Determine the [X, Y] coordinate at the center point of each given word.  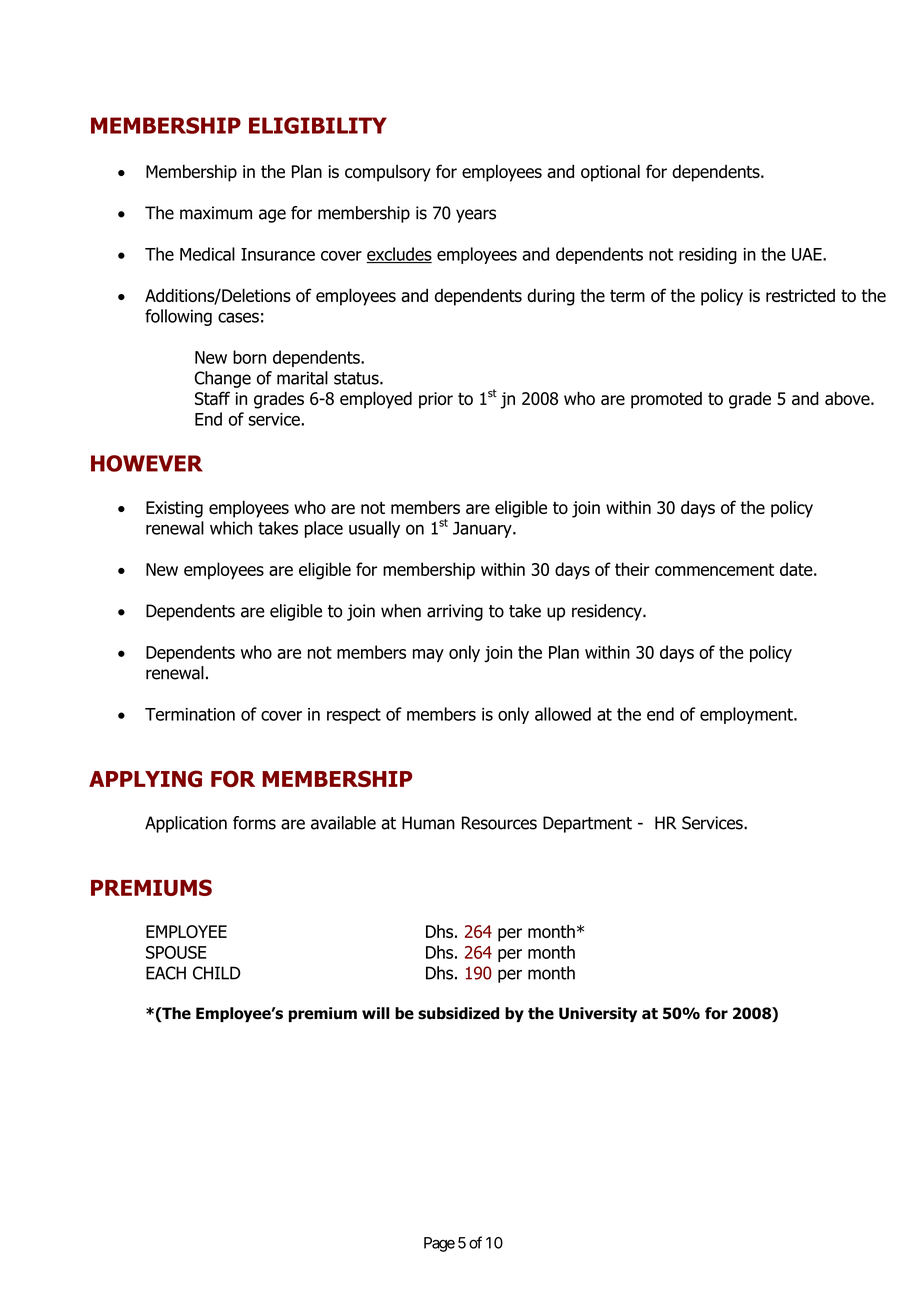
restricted [800, 295]
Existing [174, 509]
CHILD [217, 973]
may [428, 655]
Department [587, 824]
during [551, 297]
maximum [216, 213]
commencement [714, 569]
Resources [499, 823]
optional [610, 173]
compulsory [388, 173]
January [483, 530]
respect [354, 716]
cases [238, 317]
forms [254, 823]
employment [747, 715]
